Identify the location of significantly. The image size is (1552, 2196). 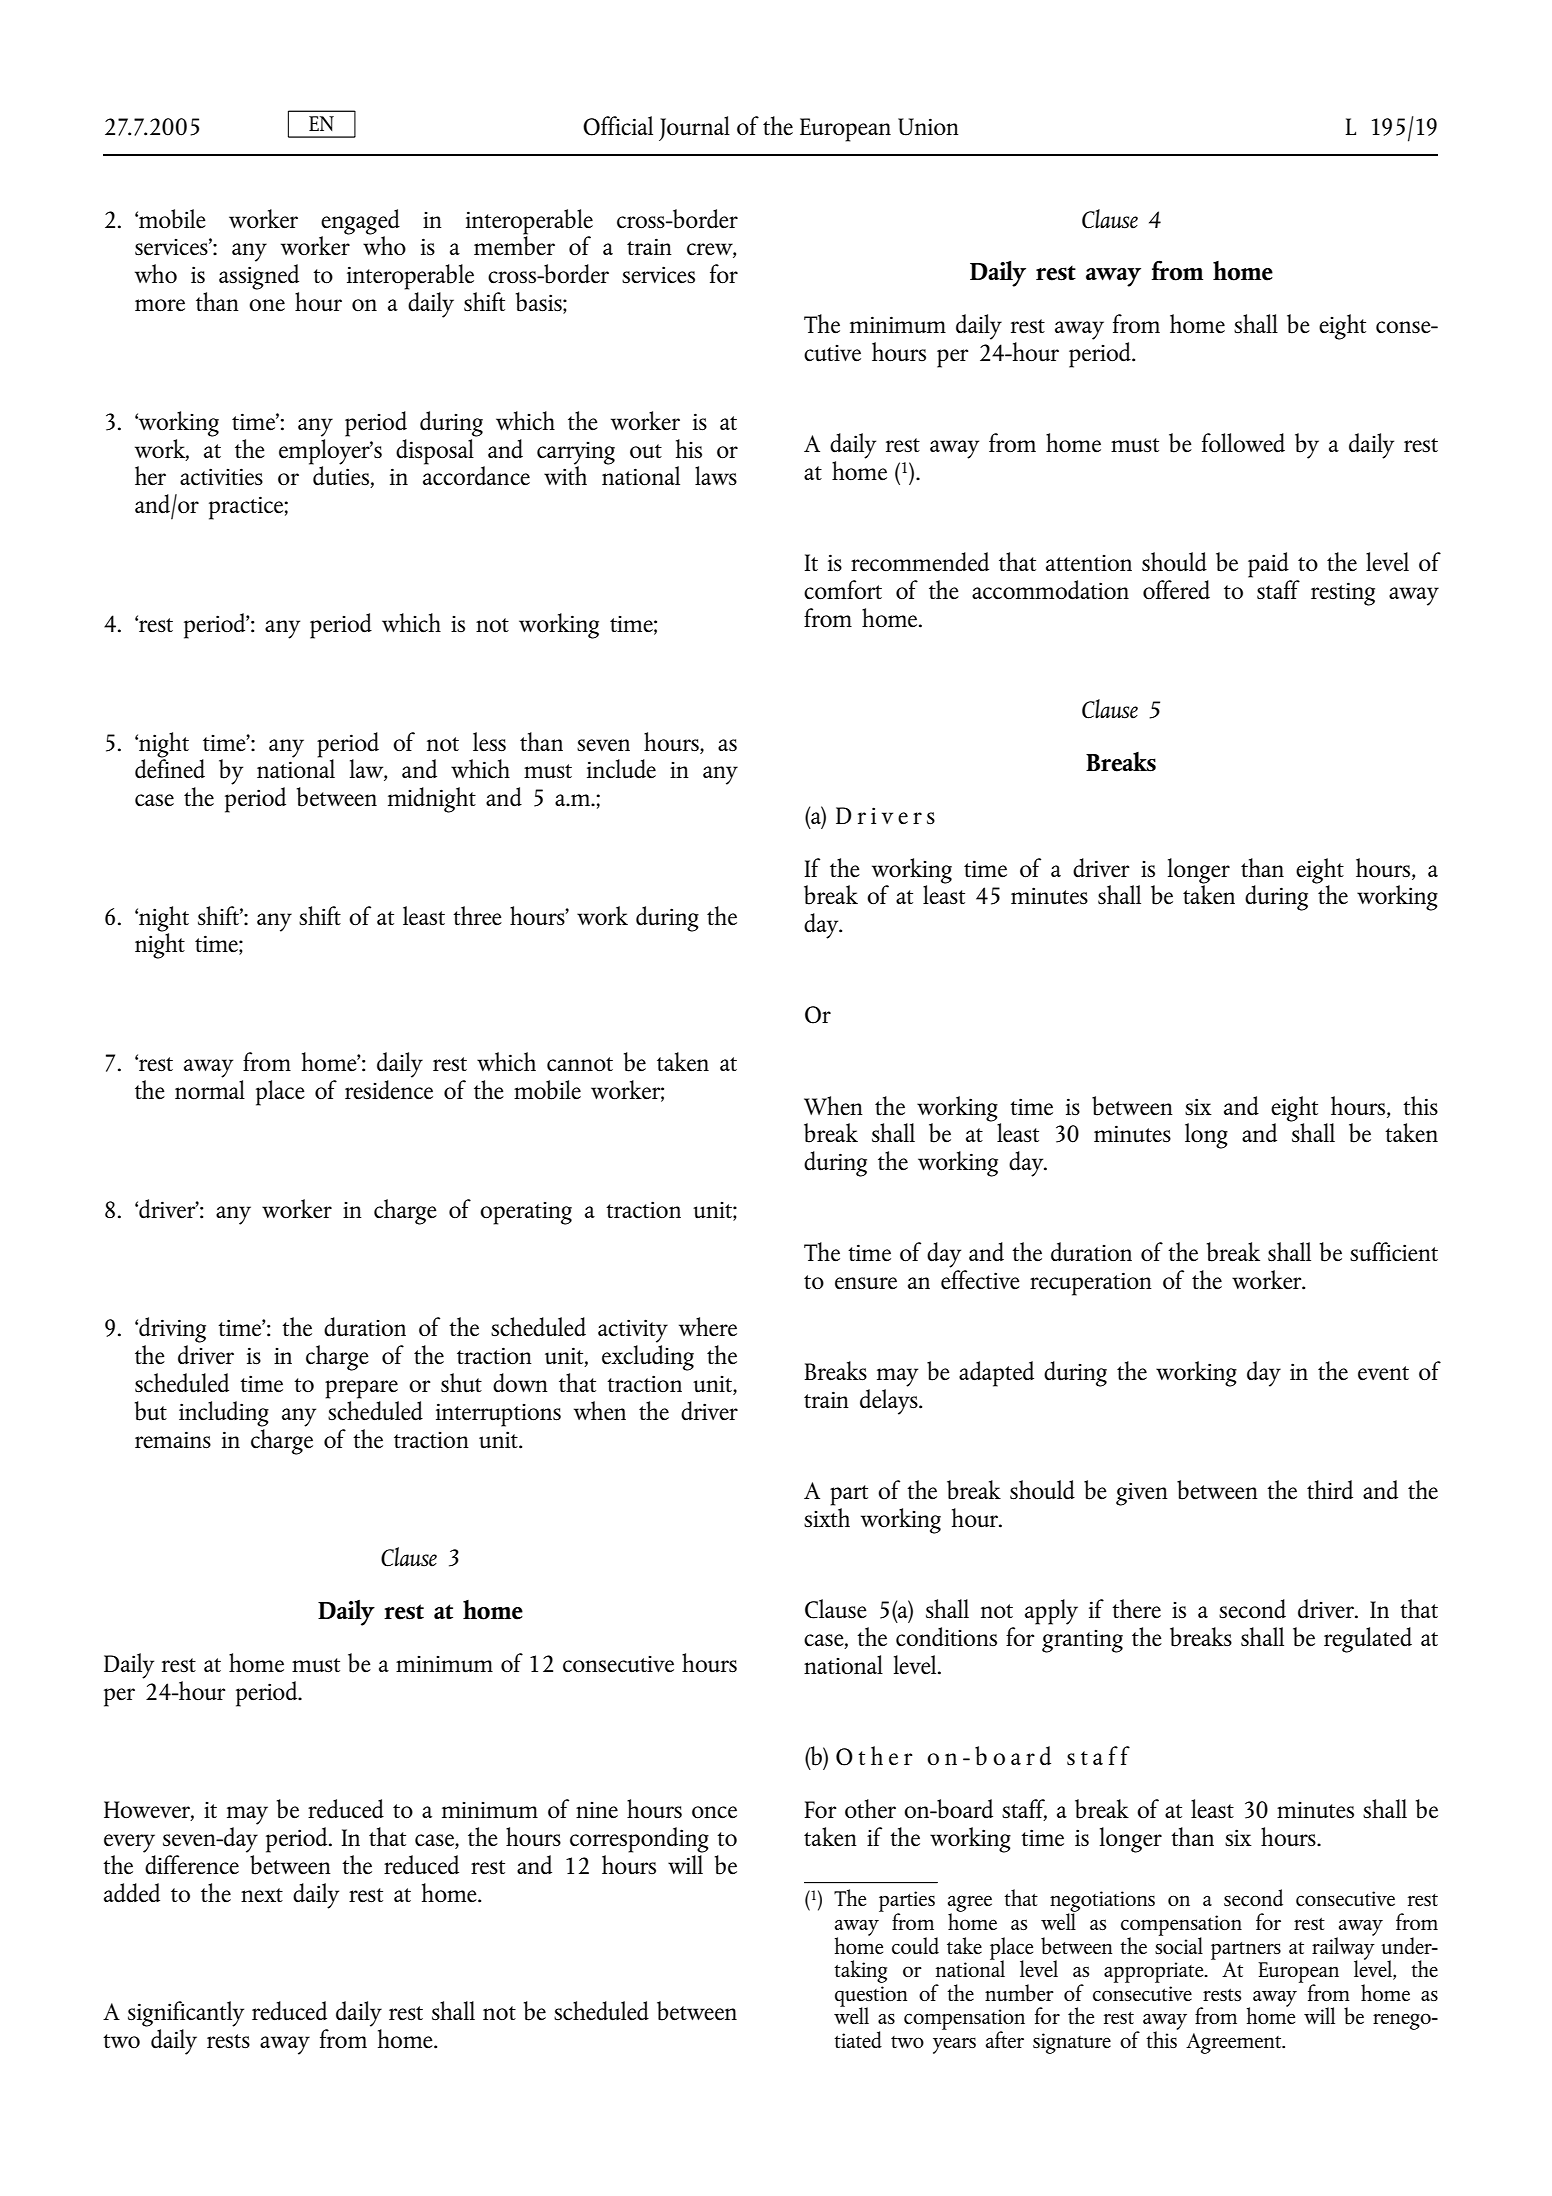
(186, 2014).
